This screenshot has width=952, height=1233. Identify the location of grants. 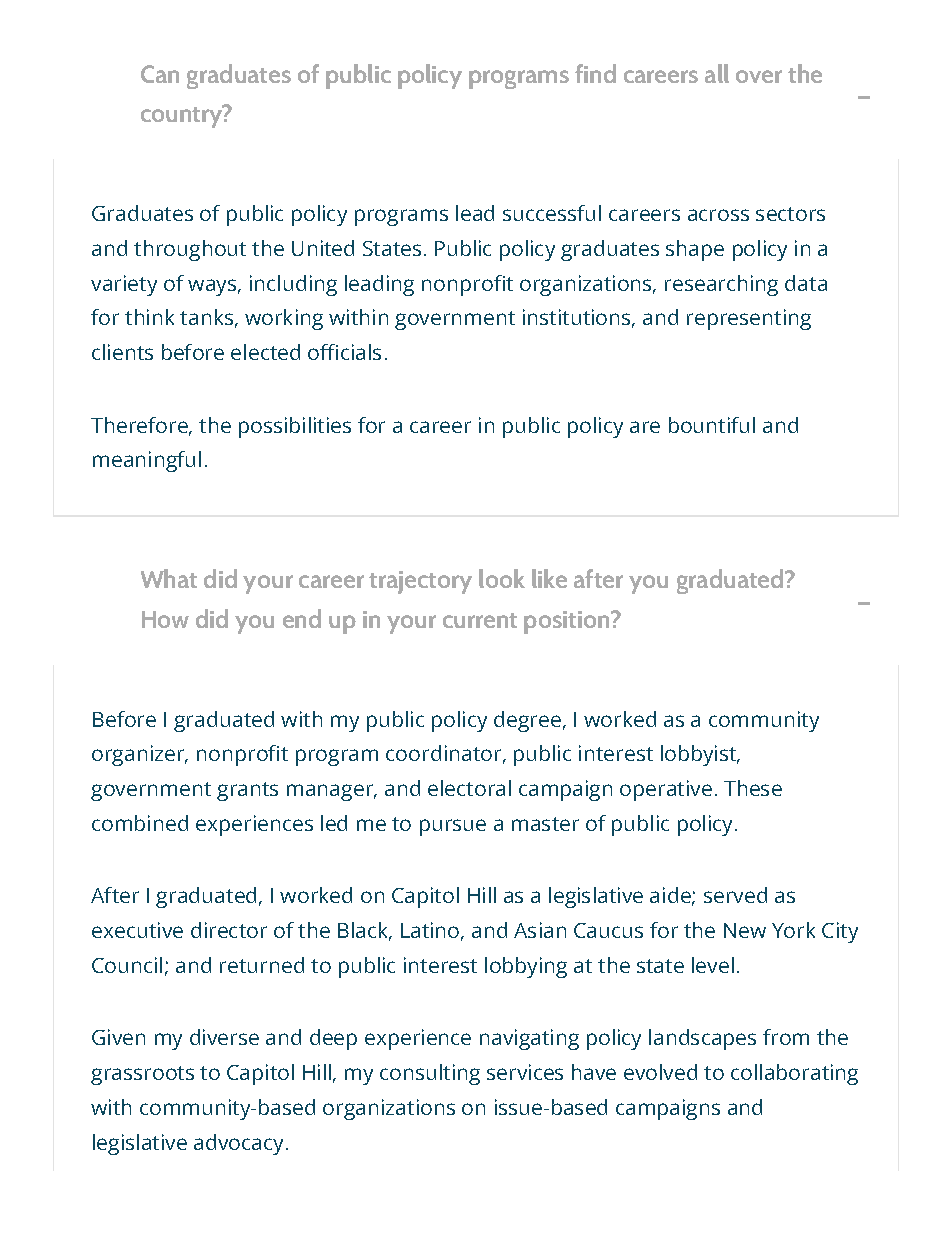
(247, 791).
